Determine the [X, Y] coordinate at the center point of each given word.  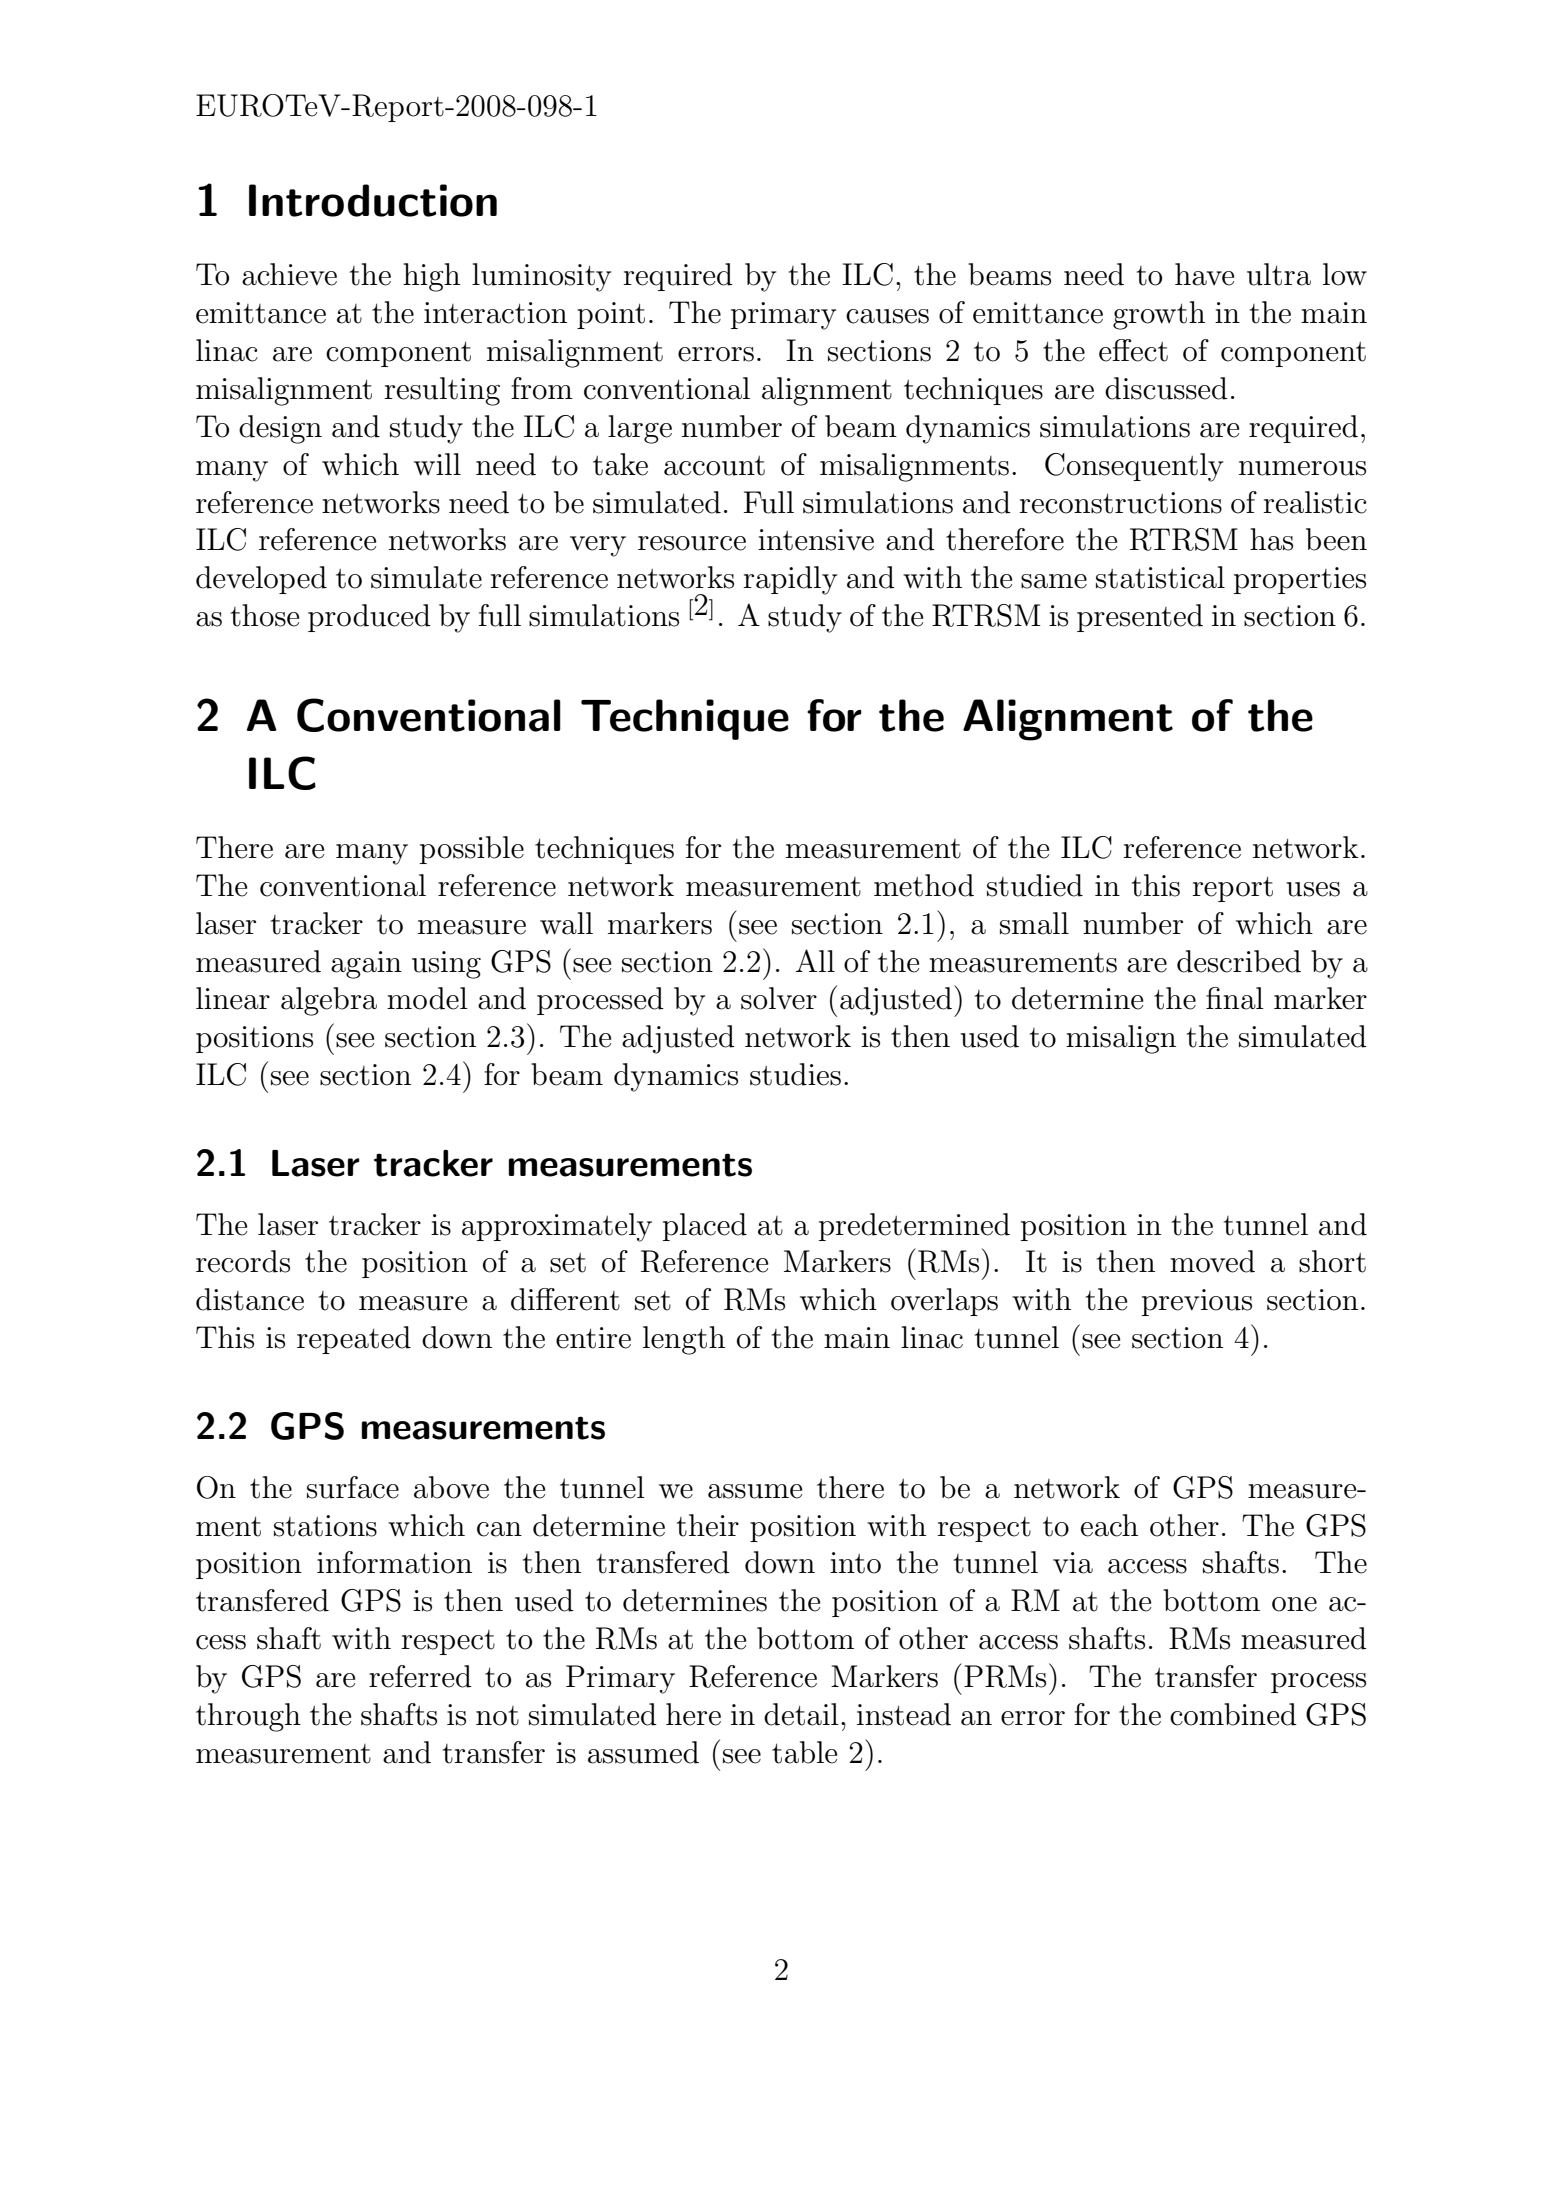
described [1239, 961]
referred [420, 1676]
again [366, 965]
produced [369, 618]
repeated [354, 1340]
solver [779, 998]
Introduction [373, 200]
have [1204, 274]
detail [801, 1714]
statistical [1160, 577]
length [684, 1340]
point [611, 315]
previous [1197, 1302]
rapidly [790, 580]
